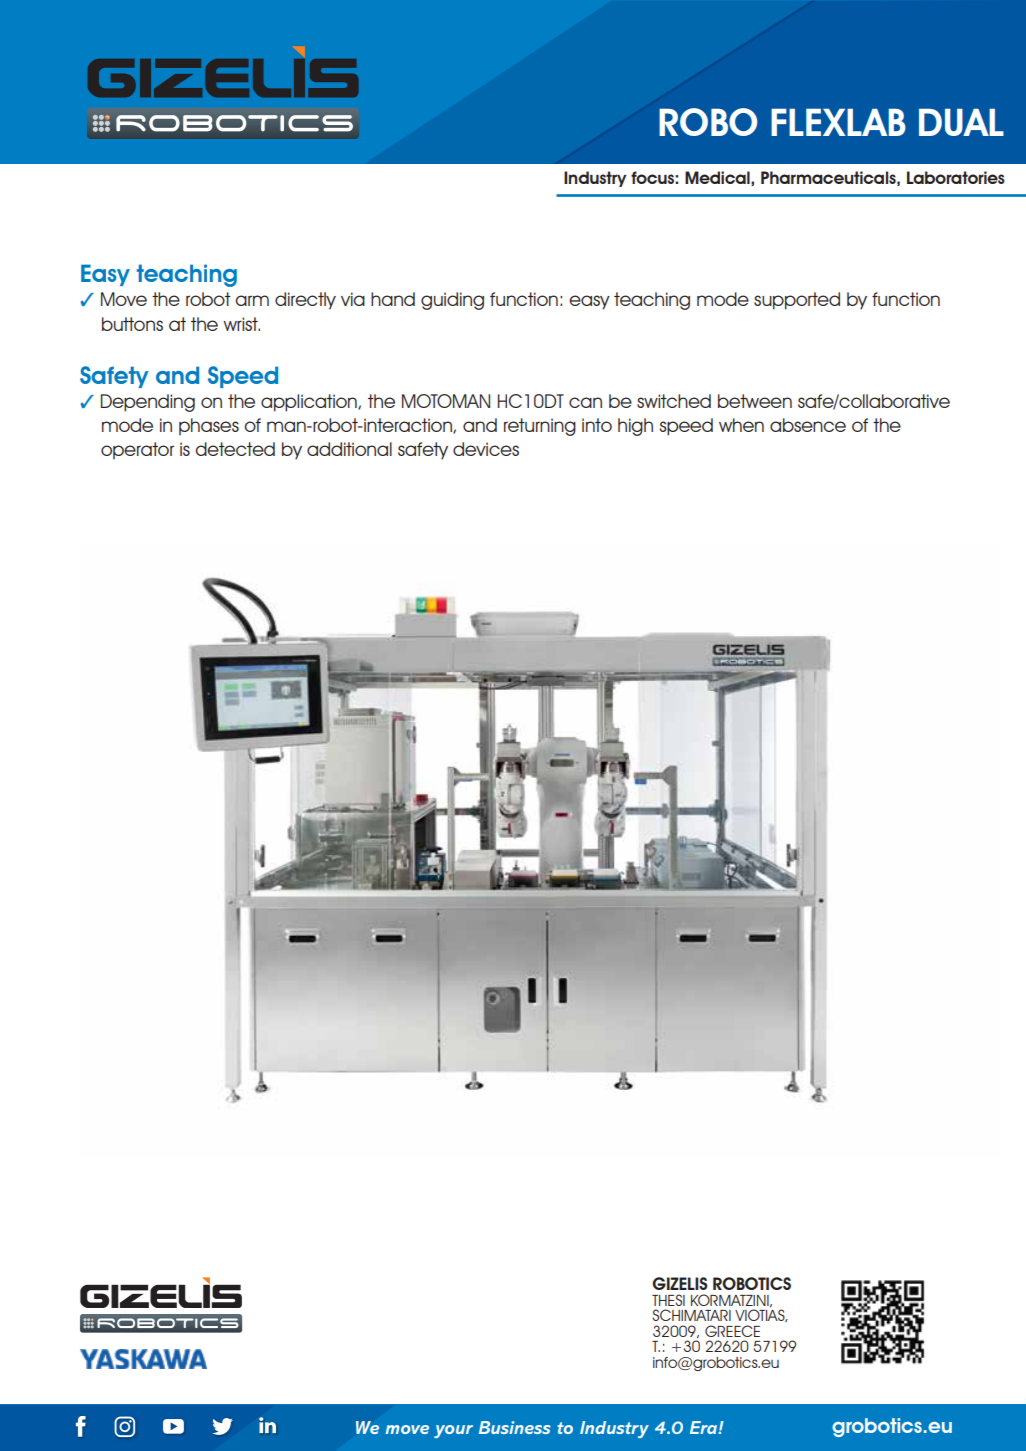 This page has height=1451, width=1026. Describe the element at coordinates (515, 1427) in the page. I see `Business` at that location.
